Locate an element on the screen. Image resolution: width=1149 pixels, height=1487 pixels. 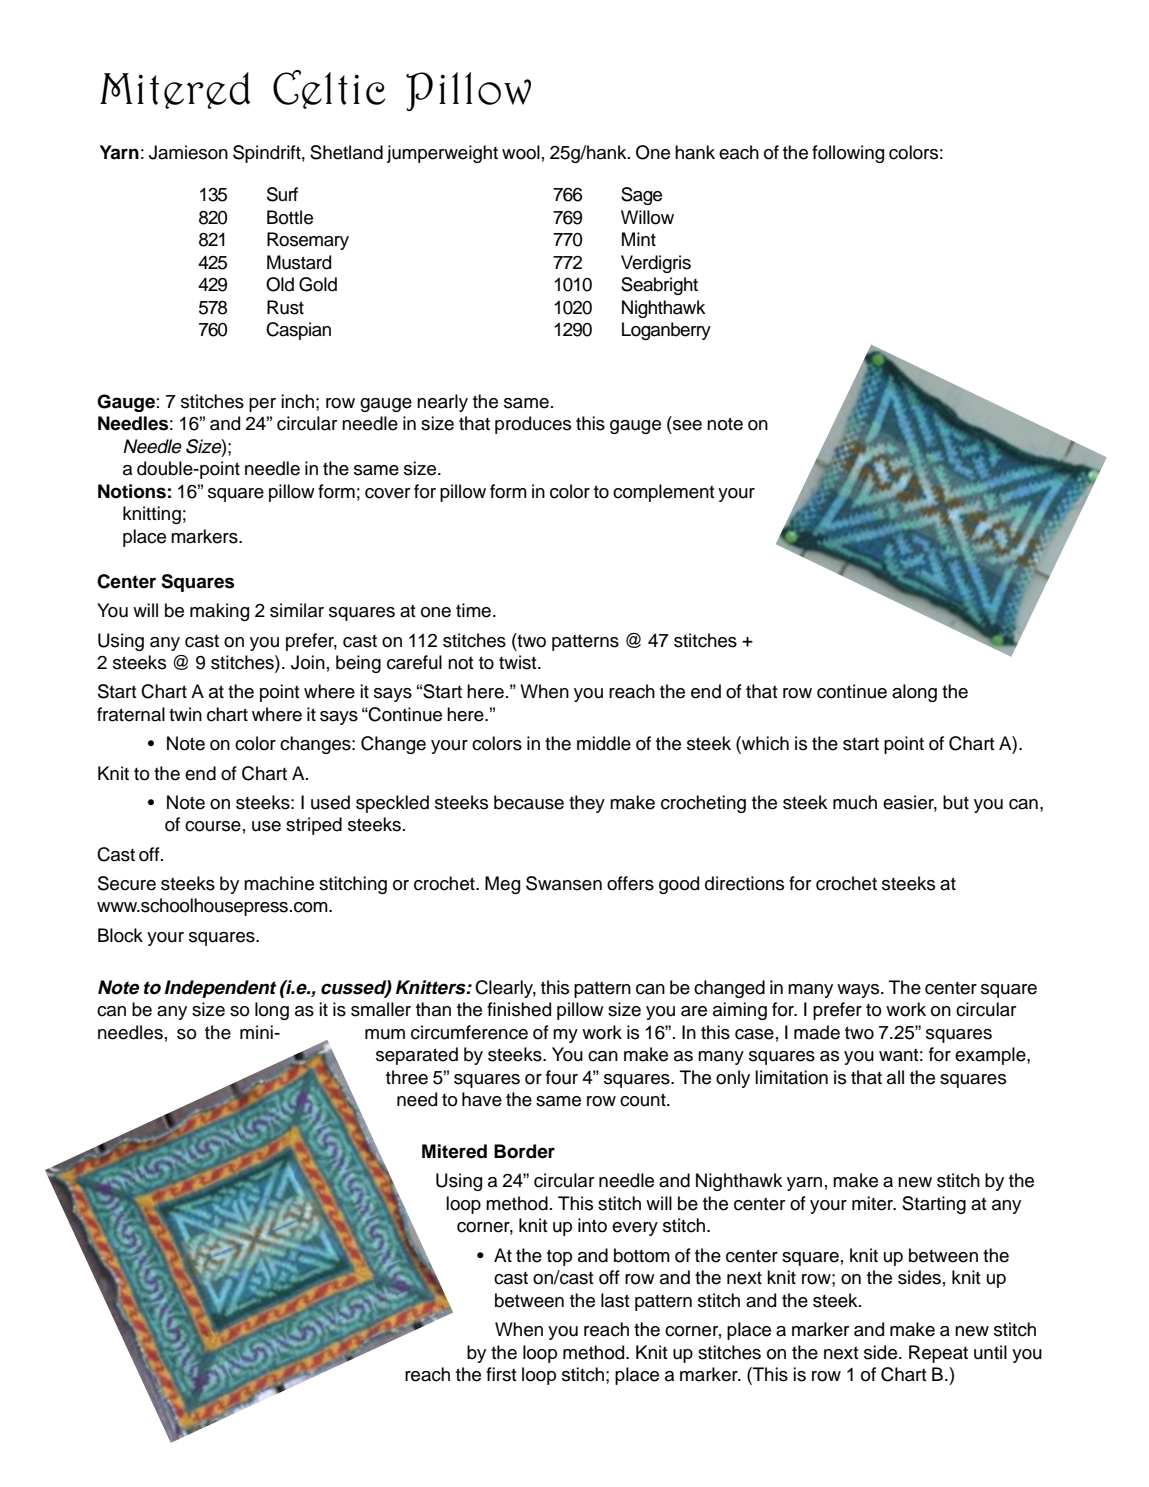
twin is located at coordinates (185, 714).
